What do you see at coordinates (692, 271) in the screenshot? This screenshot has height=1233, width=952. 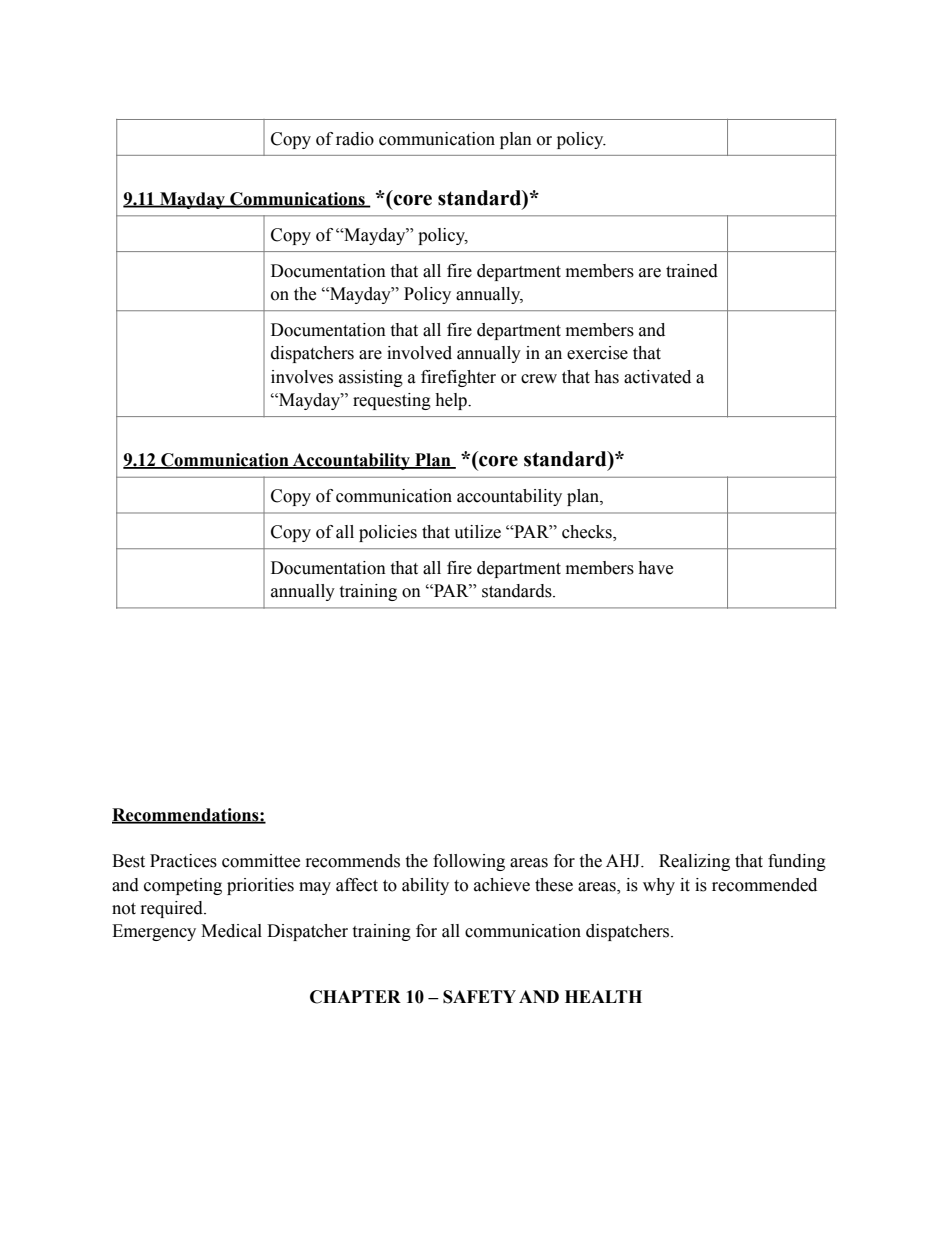 I see `trained` at bounding box center [692, 271].
